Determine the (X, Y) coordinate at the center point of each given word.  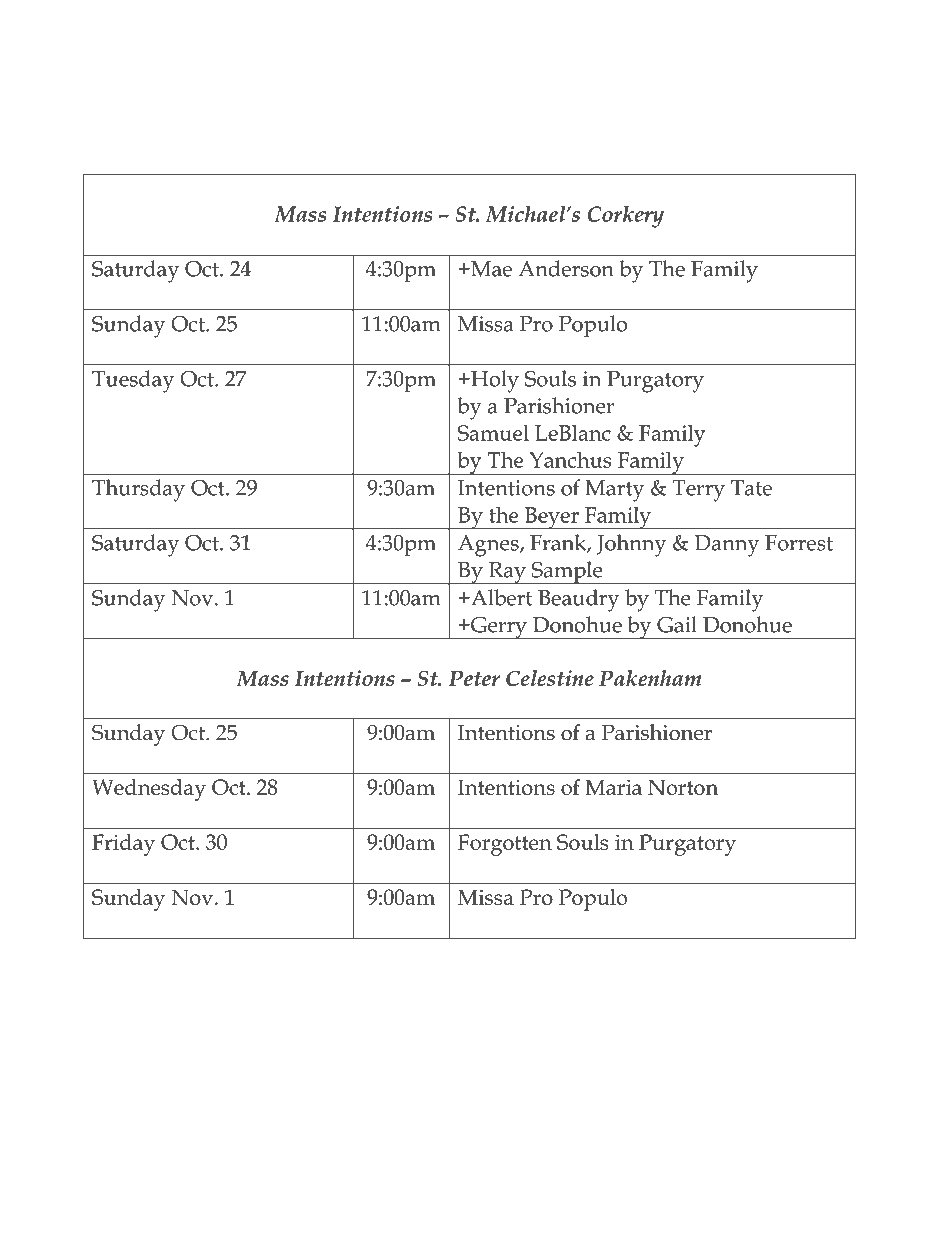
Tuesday (133, 381)
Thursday (138, 490)
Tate (751, 488)
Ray (507, 573)
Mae (490, 269)
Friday (123, 845)
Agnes (489, 546)
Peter (474, 678)
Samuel (493, 432)
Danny (727, 546)
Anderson (566, 268)
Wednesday (149, 790)
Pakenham (650, 678)
